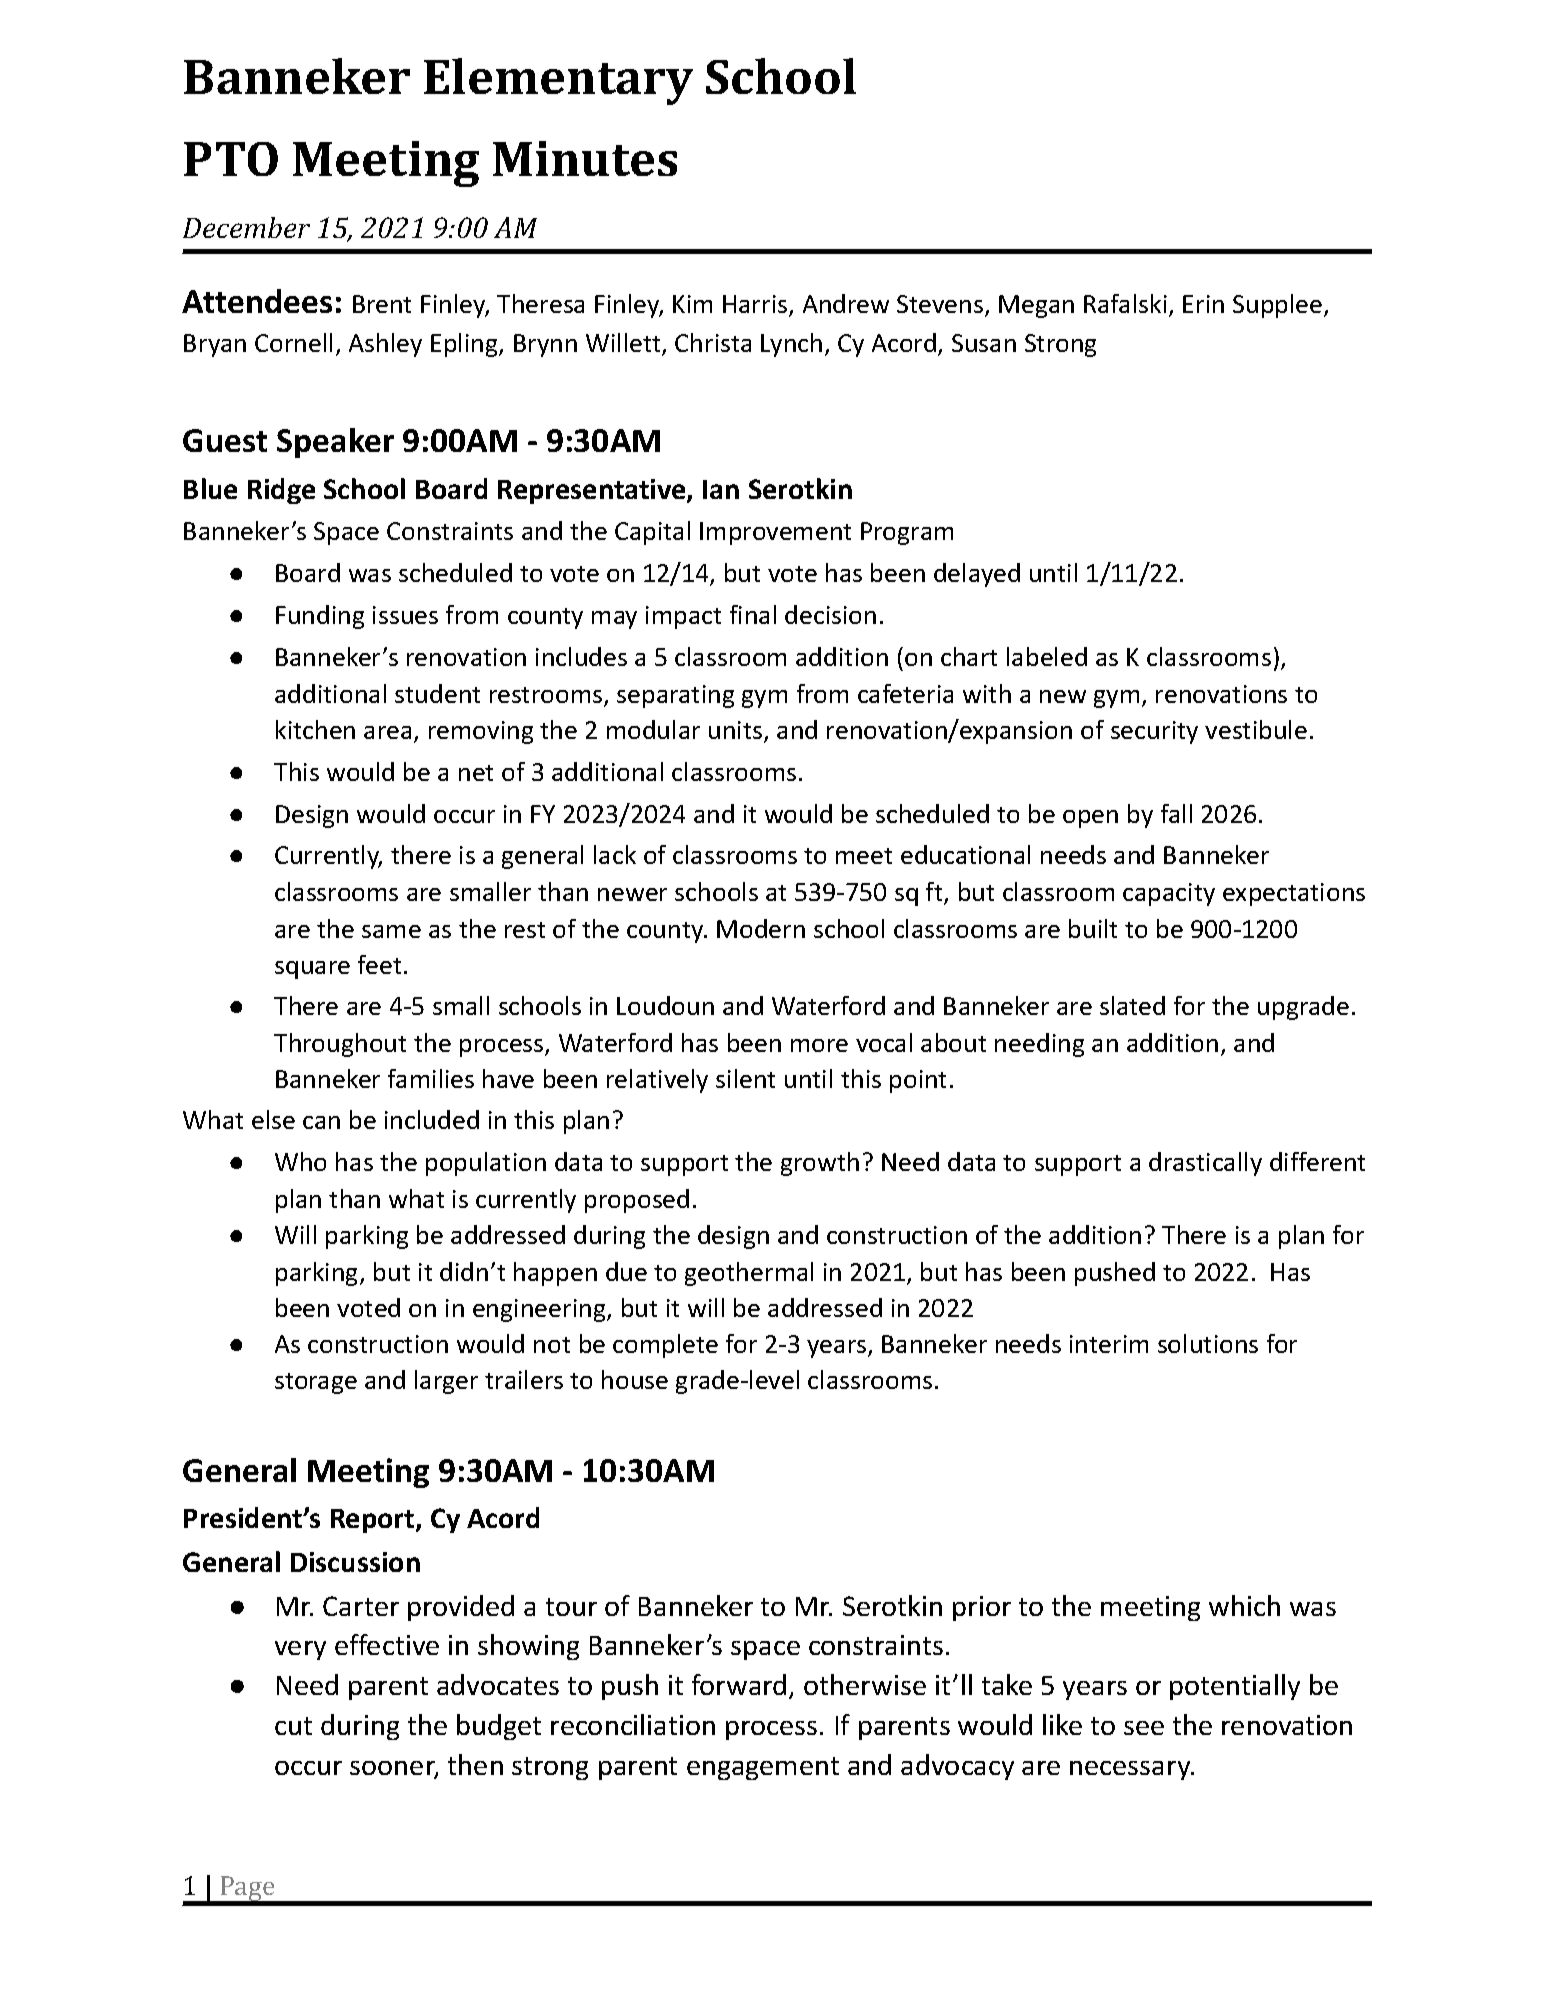 The width and height of the screenshot is (1555, 2013). I want to click on PTO, so click(231, 159).
